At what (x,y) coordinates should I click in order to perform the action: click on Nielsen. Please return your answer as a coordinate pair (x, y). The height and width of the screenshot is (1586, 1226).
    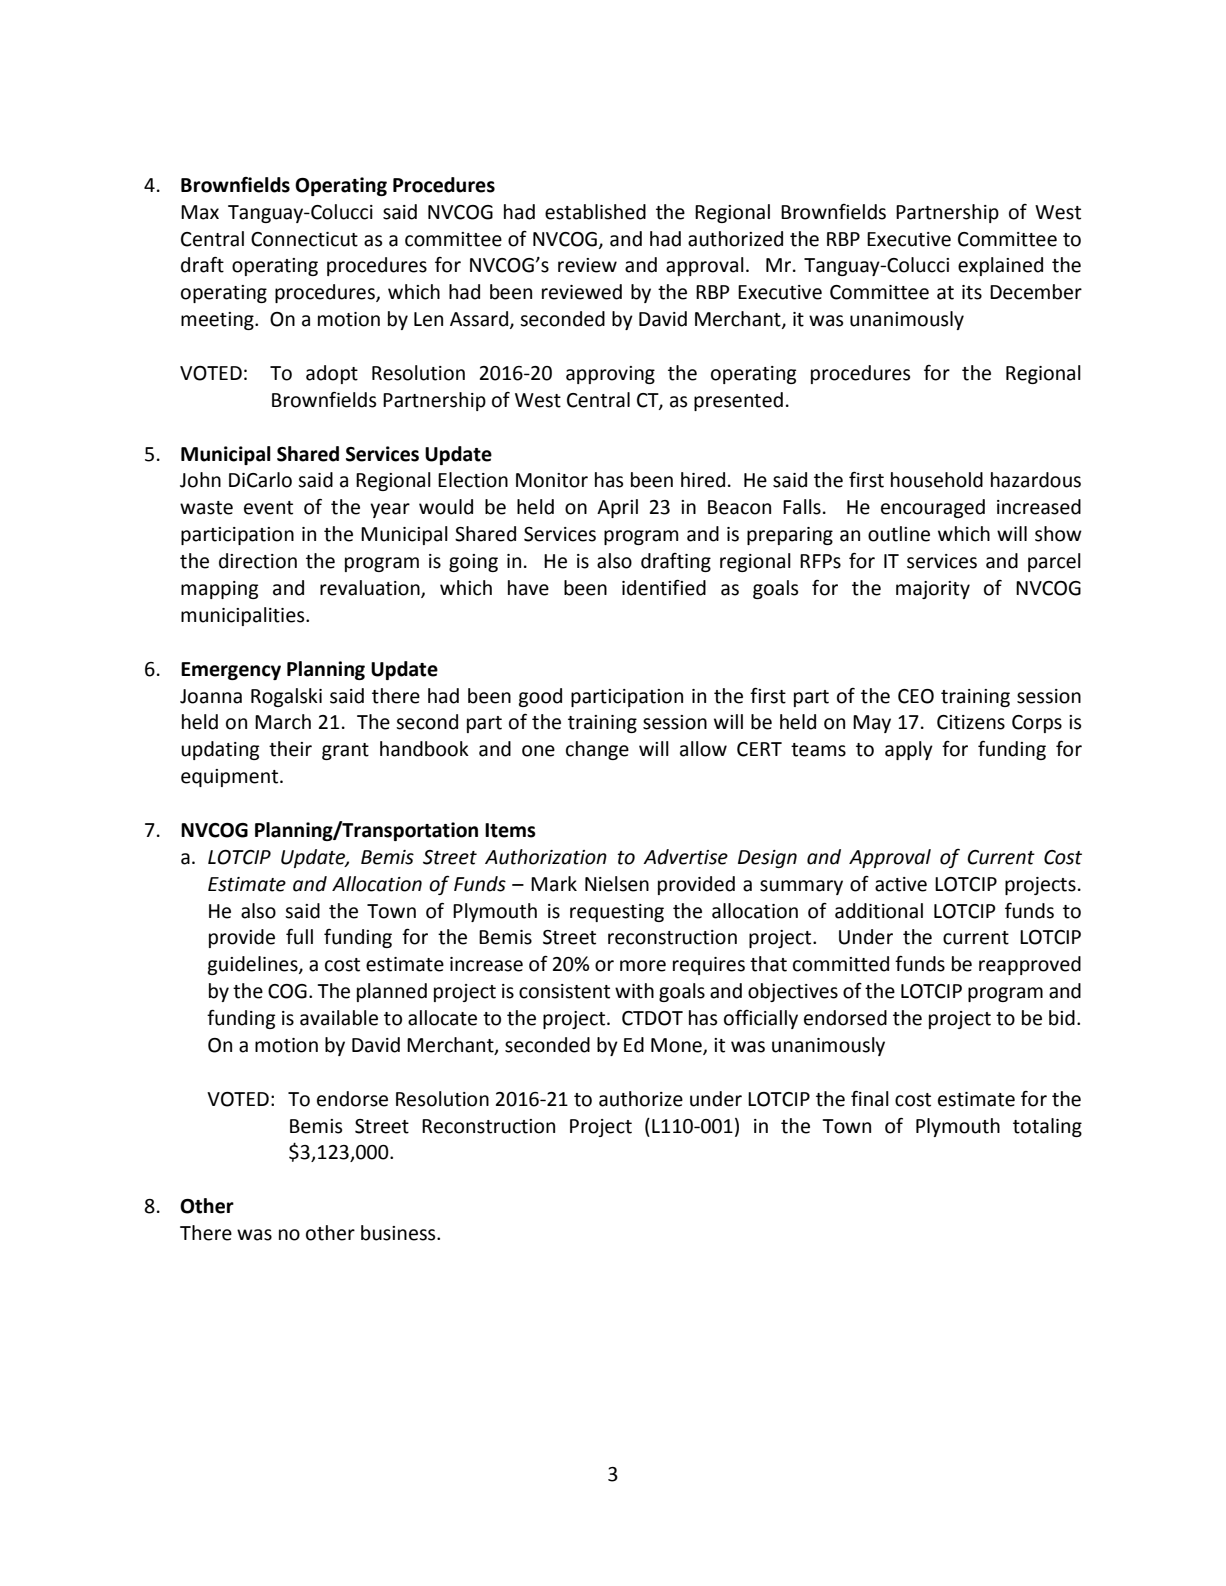
    Looking at the image, I should click on (617, 884).
